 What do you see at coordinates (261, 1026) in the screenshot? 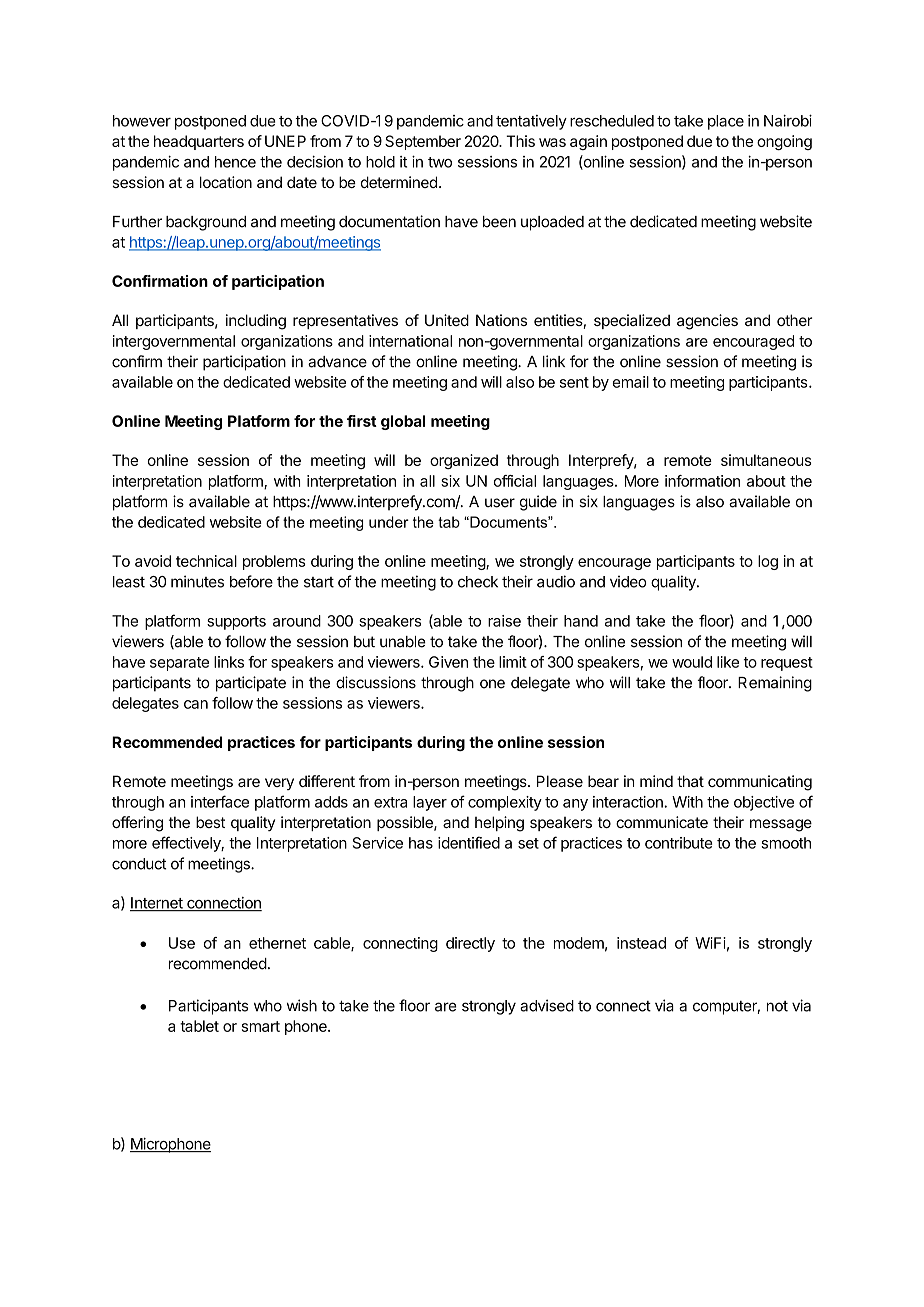
I see `smart` at bounding box center [261, 1026].
